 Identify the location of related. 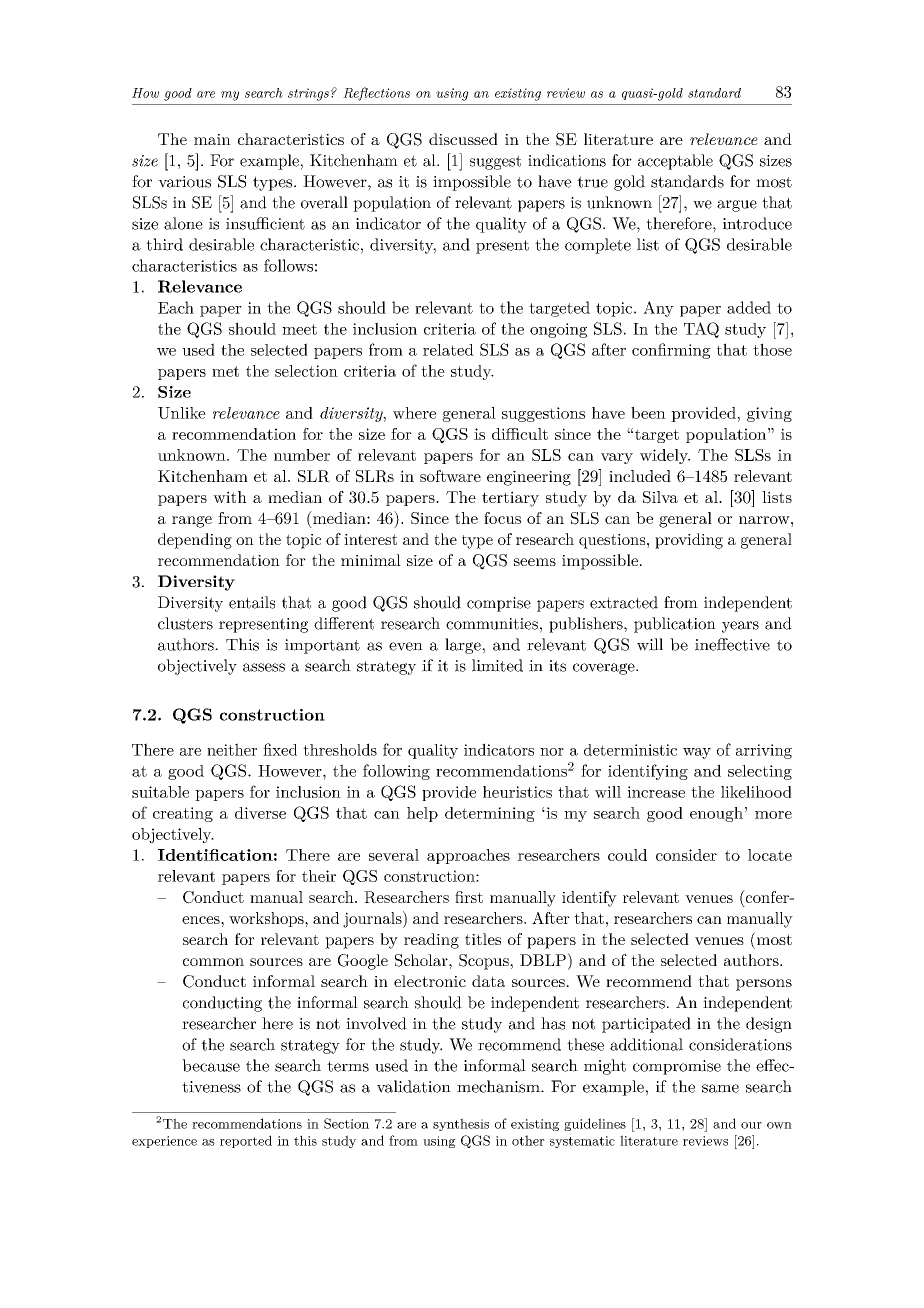
(448, 350).
